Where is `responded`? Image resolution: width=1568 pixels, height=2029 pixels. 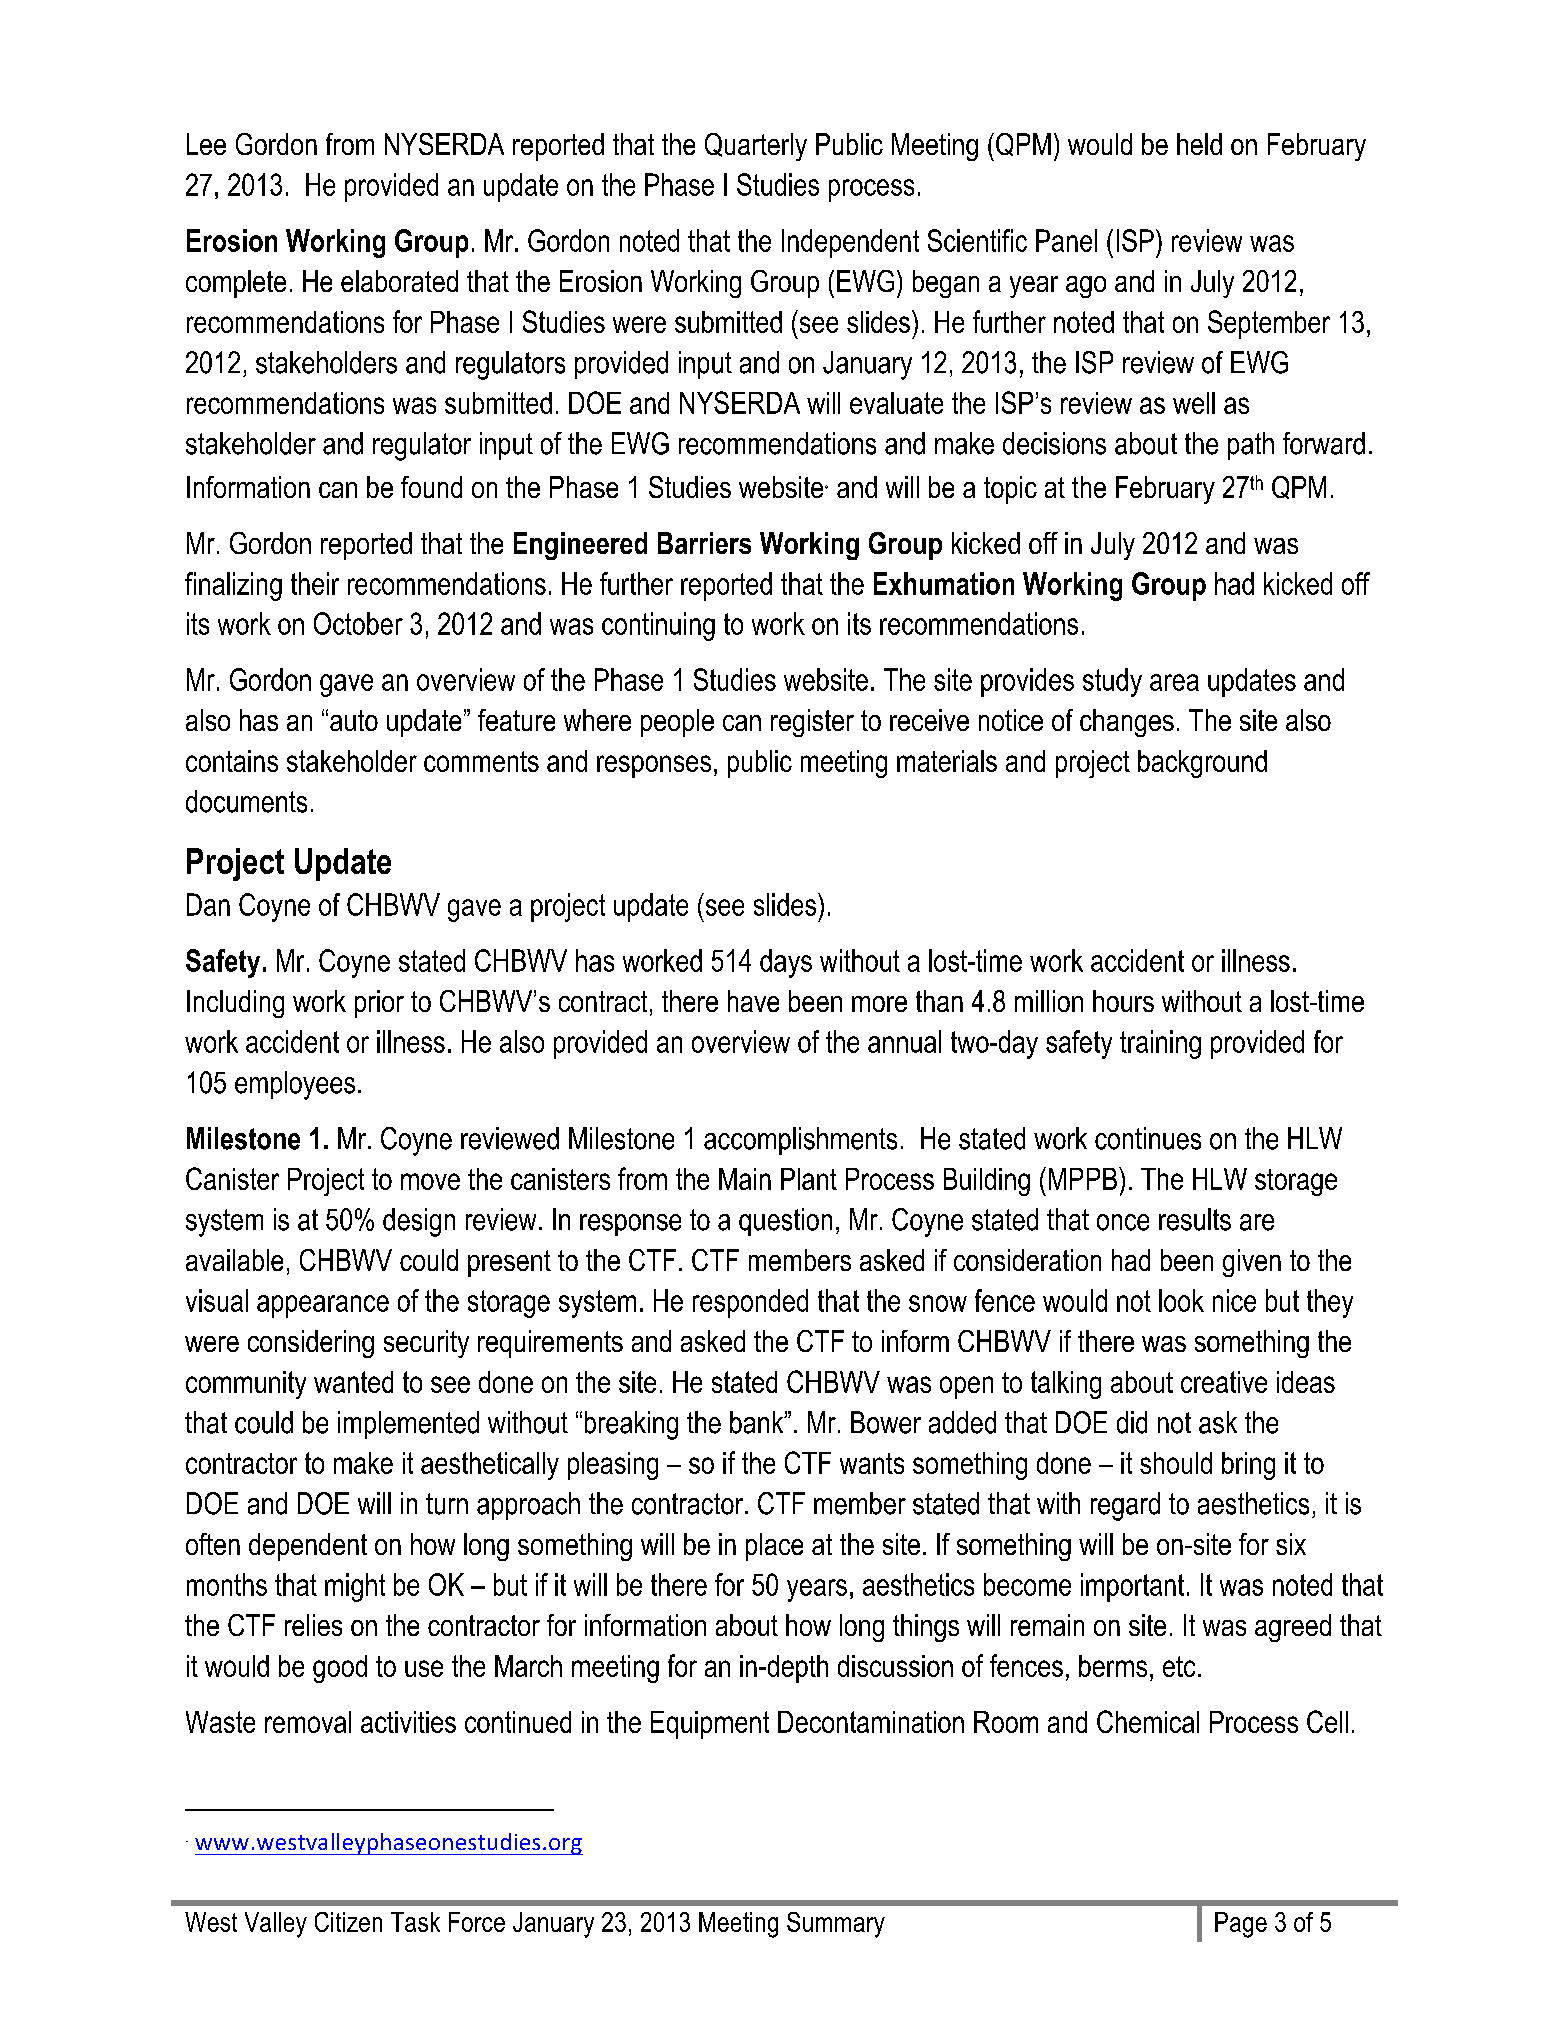
responded is located at coordinates (750, 1303).
